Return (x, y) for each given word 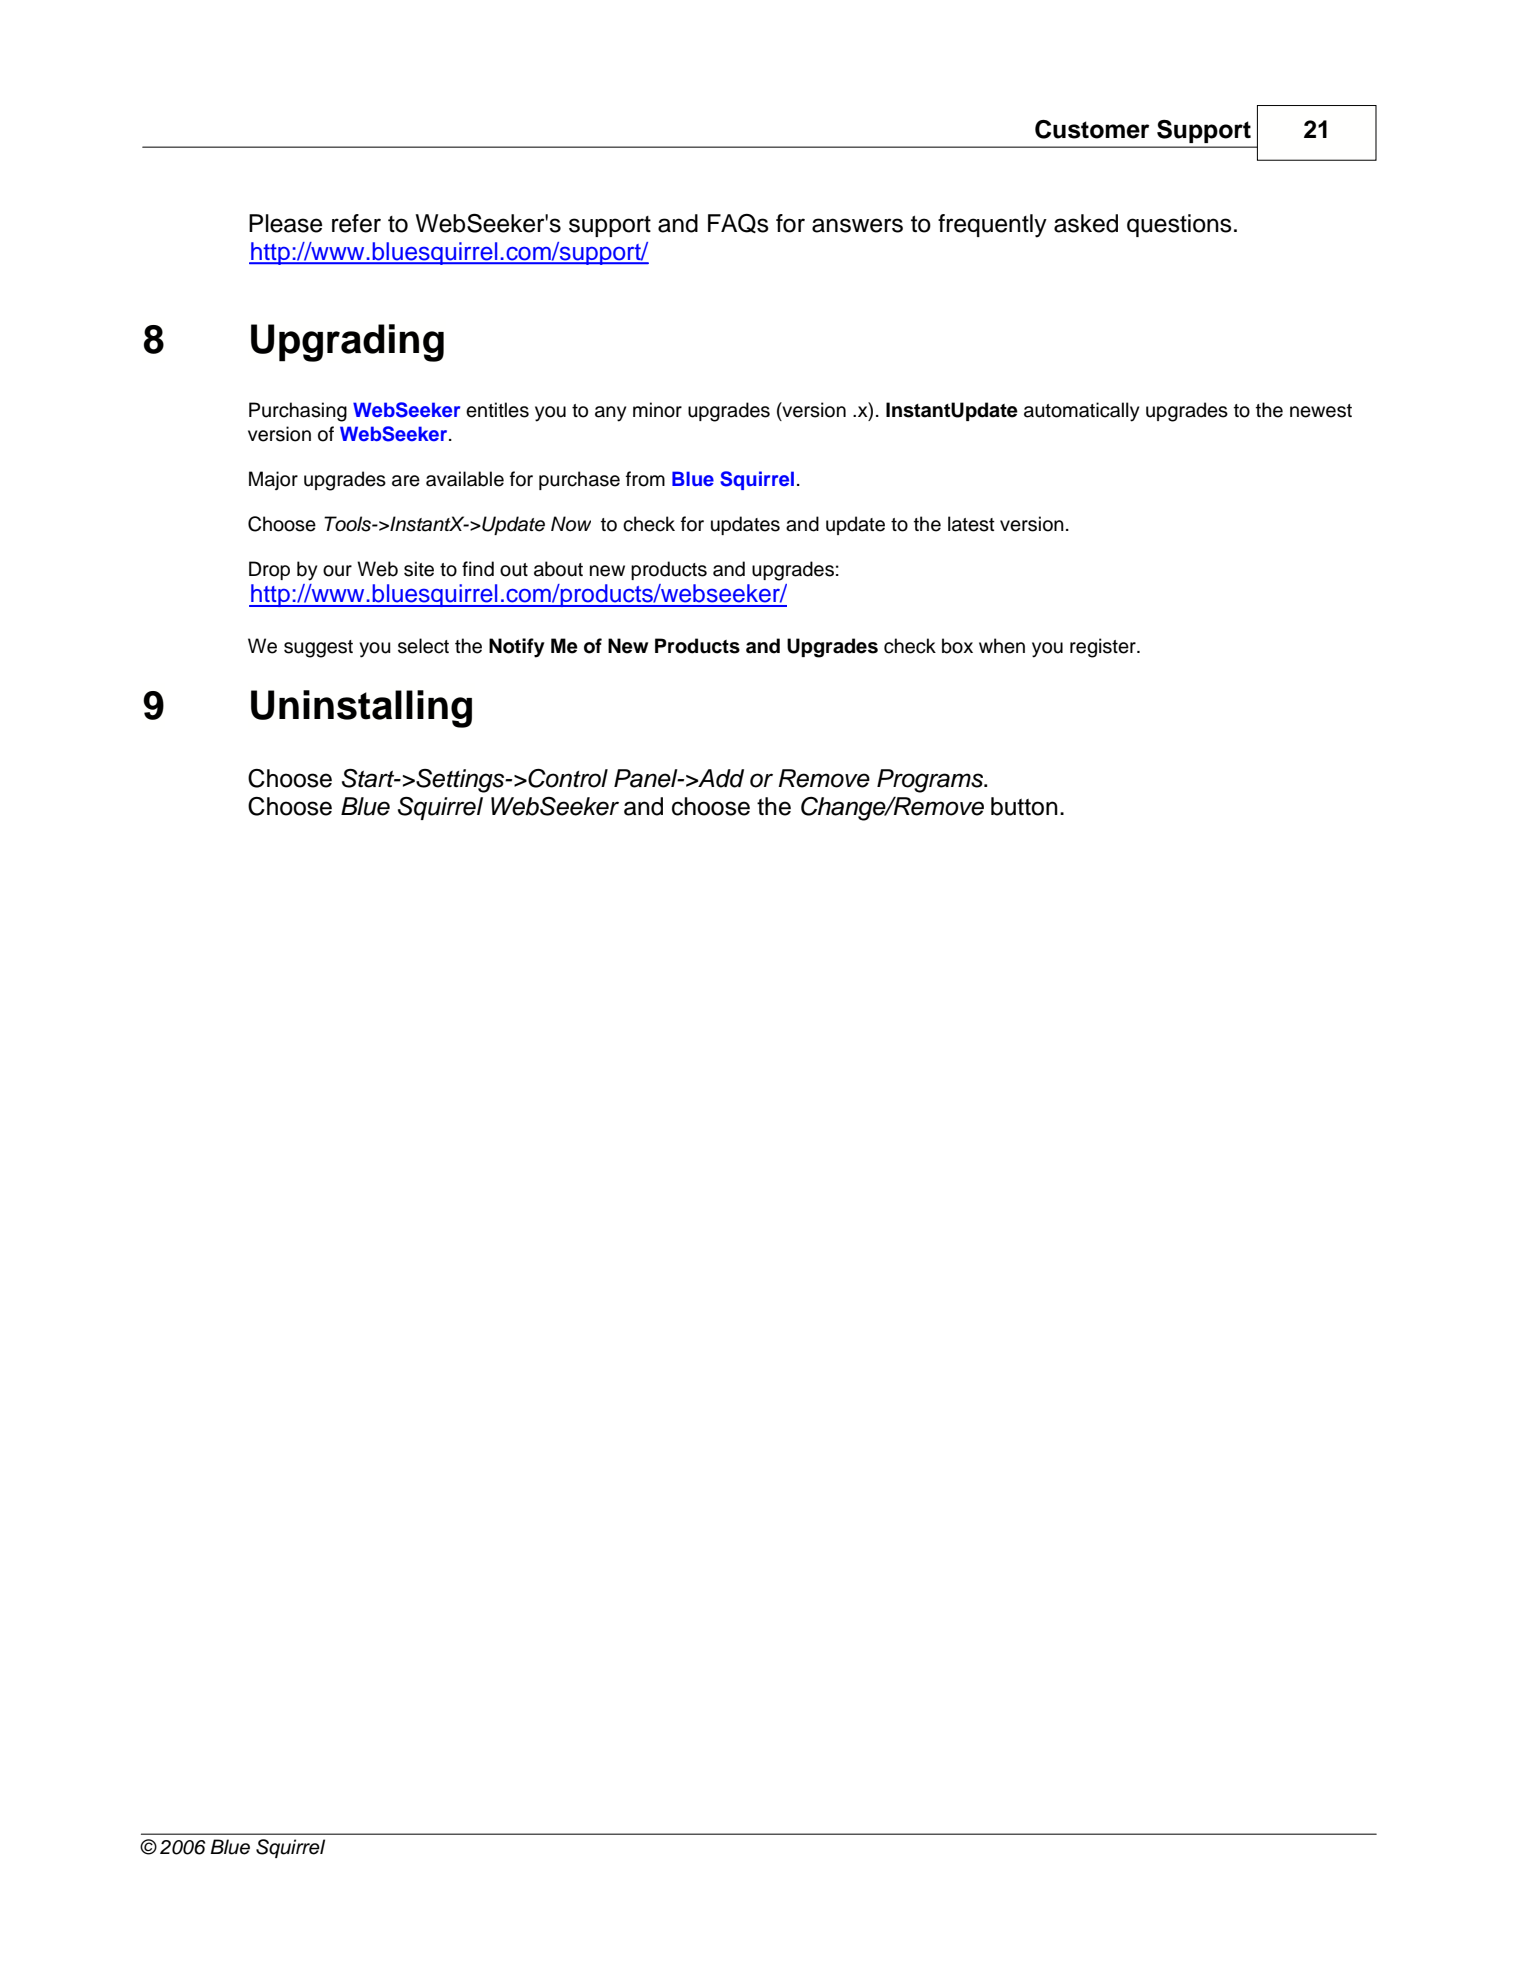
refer (356, 223)
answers (857, 225)
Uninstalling (361, 709)
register (1104, 648)
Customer (1092, 129)
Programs (931, 781)
